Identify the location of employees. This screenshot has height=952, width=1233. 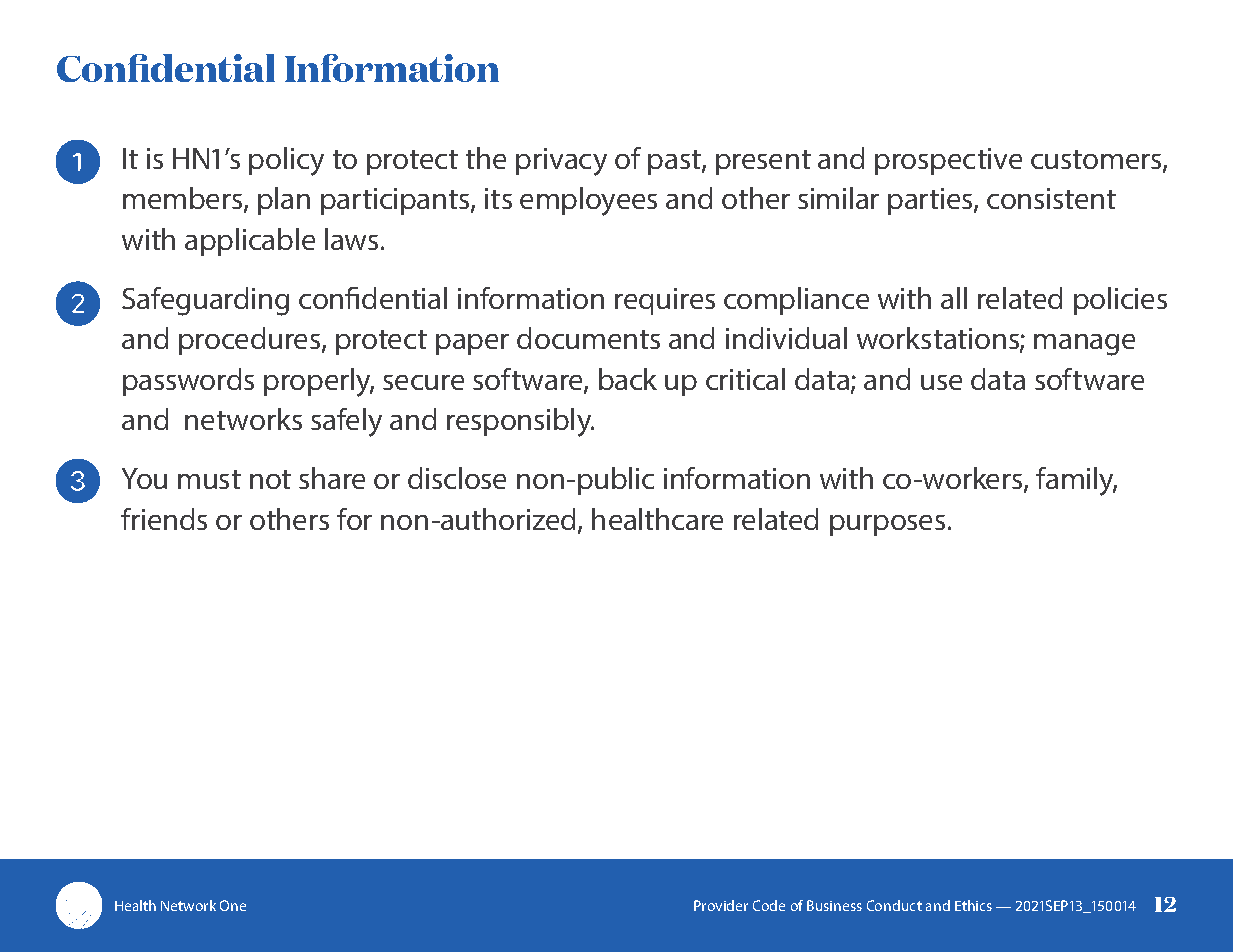
(588, 201).
